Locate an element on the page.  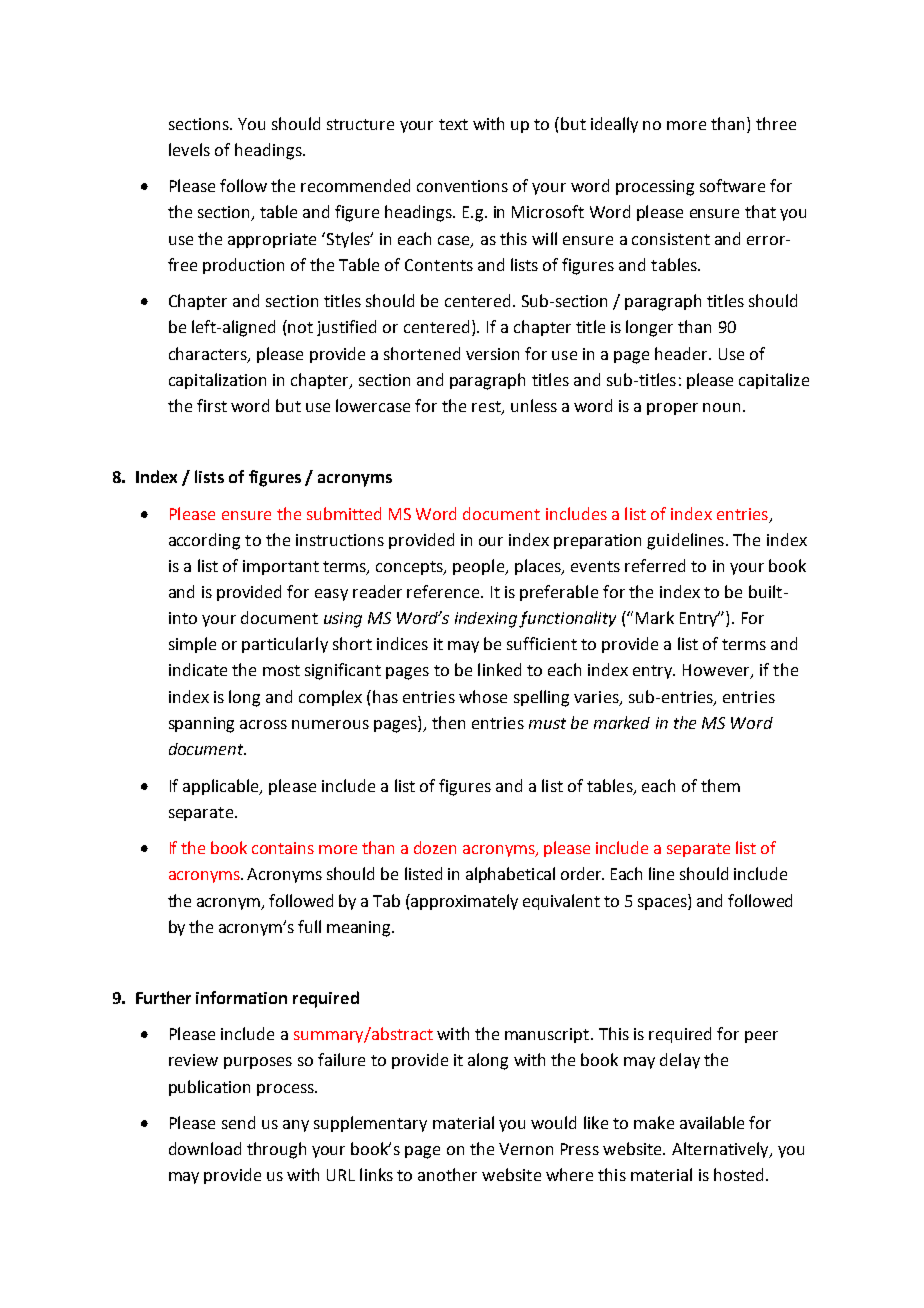
noun is located at coordinates (721, 407).
